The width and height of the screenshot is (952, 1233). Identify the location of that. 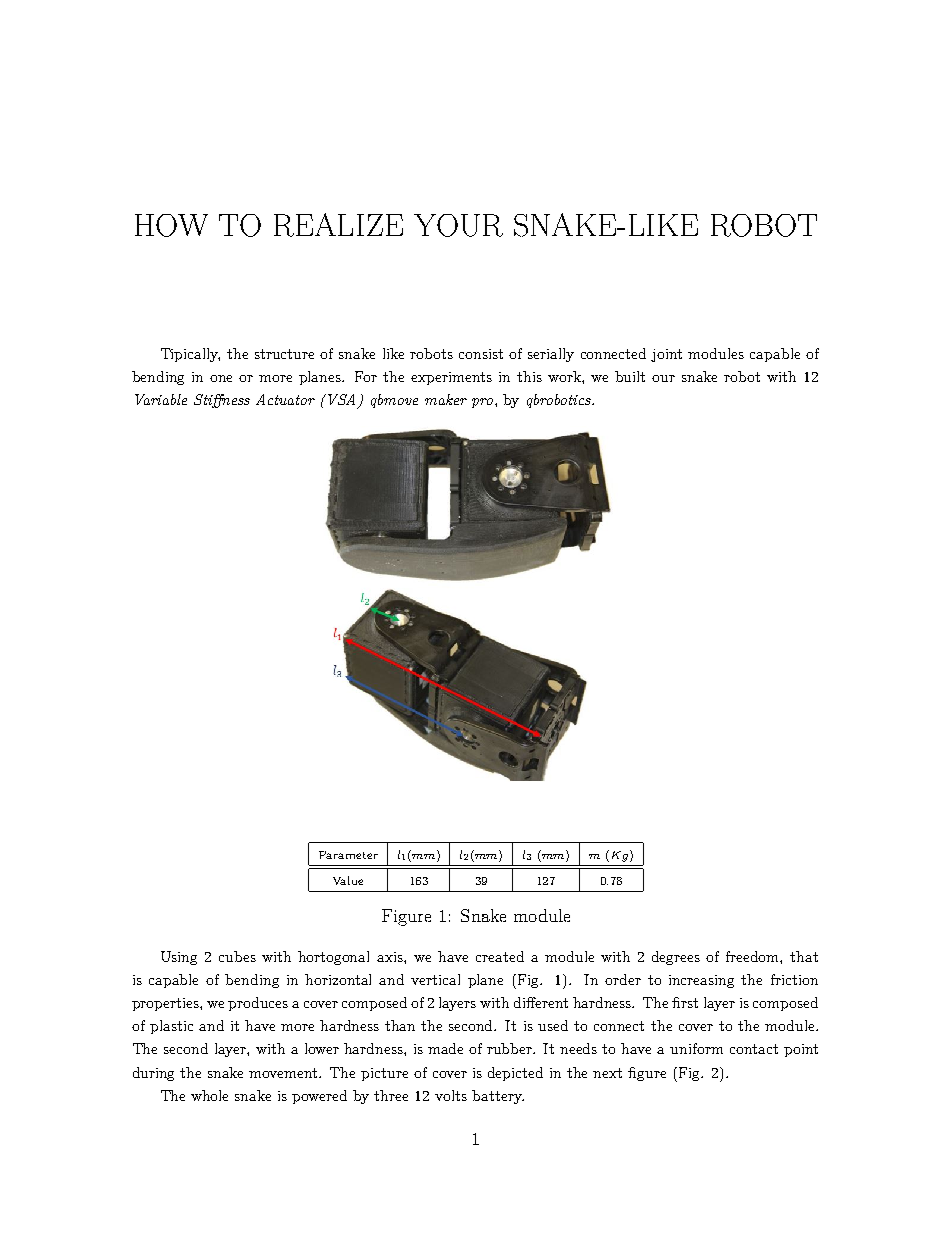
(804, 956).
